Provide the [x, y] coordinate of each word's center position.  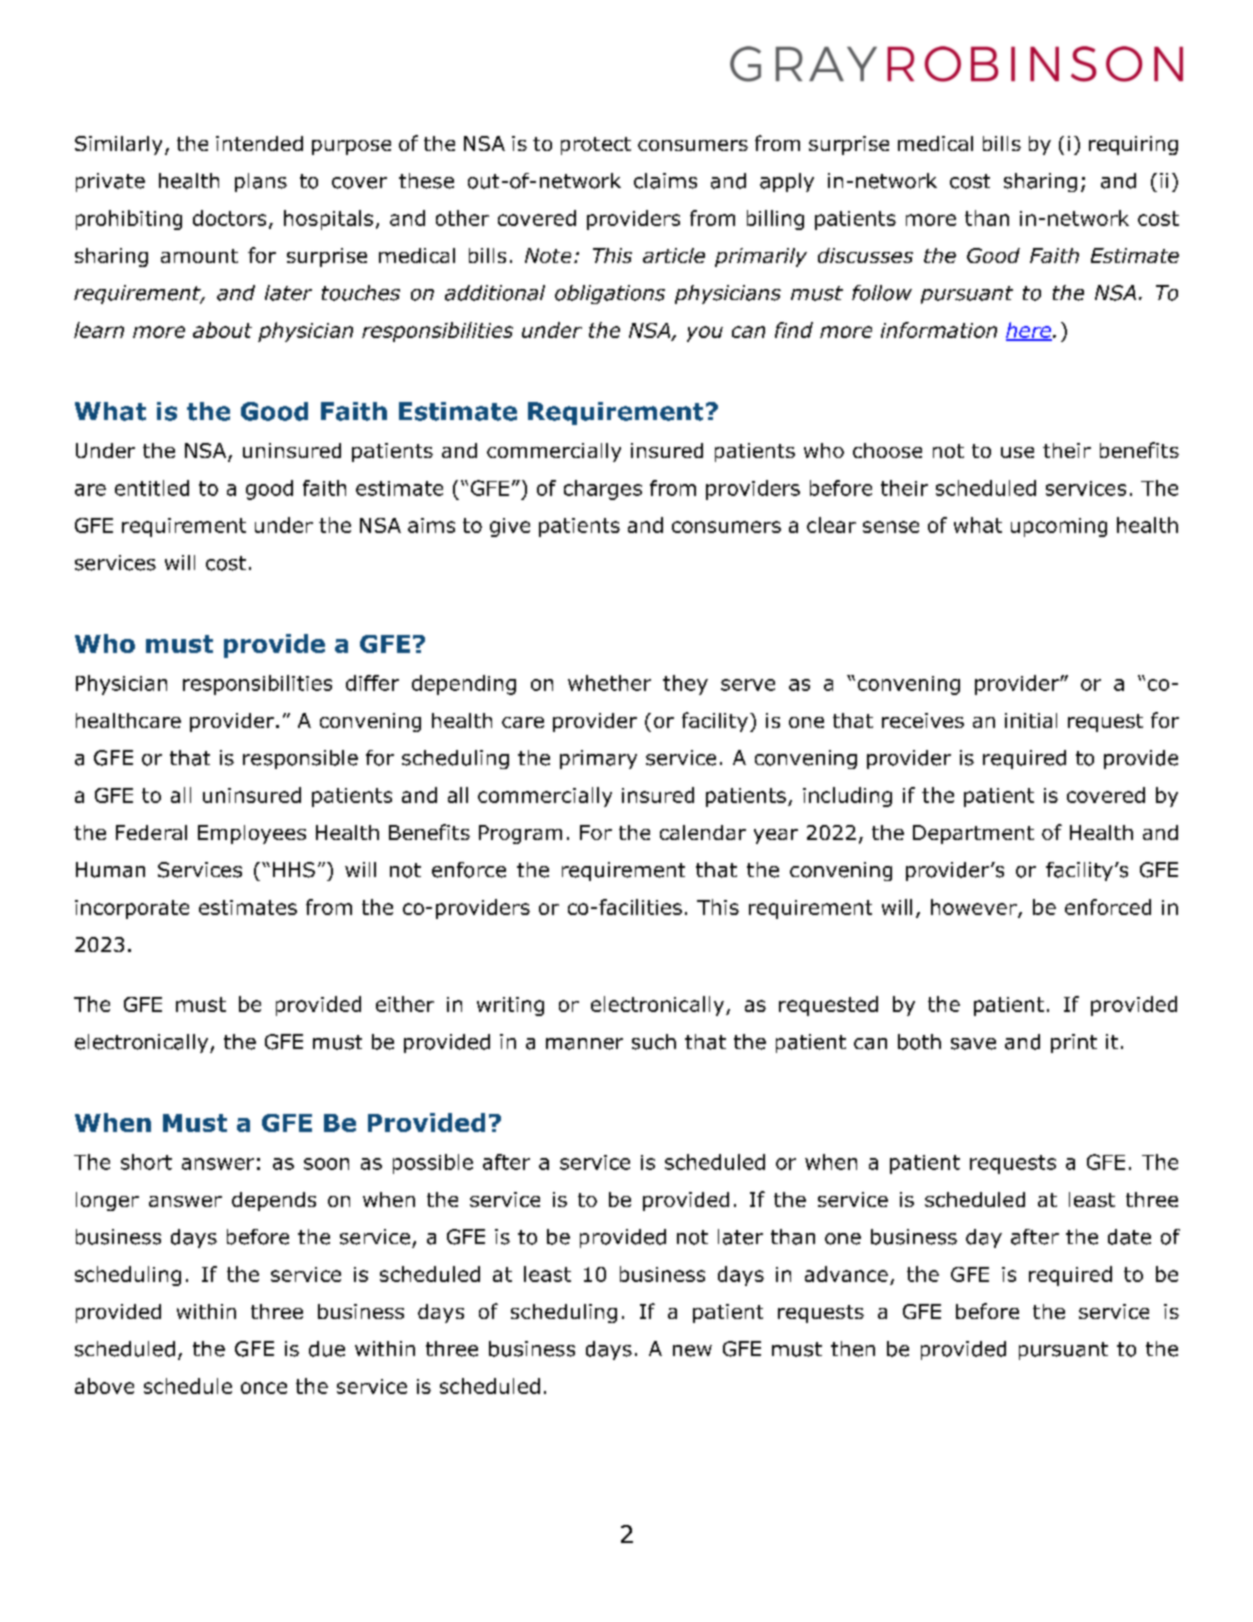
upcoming [1059, 527]
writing [510, 1006]
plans [261, 182]
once [264, 1388]
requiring [1133, 145]
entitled [152, 488]
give [510, 527]
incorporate [132, 909]
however [975, 908]
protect [596, 146]
